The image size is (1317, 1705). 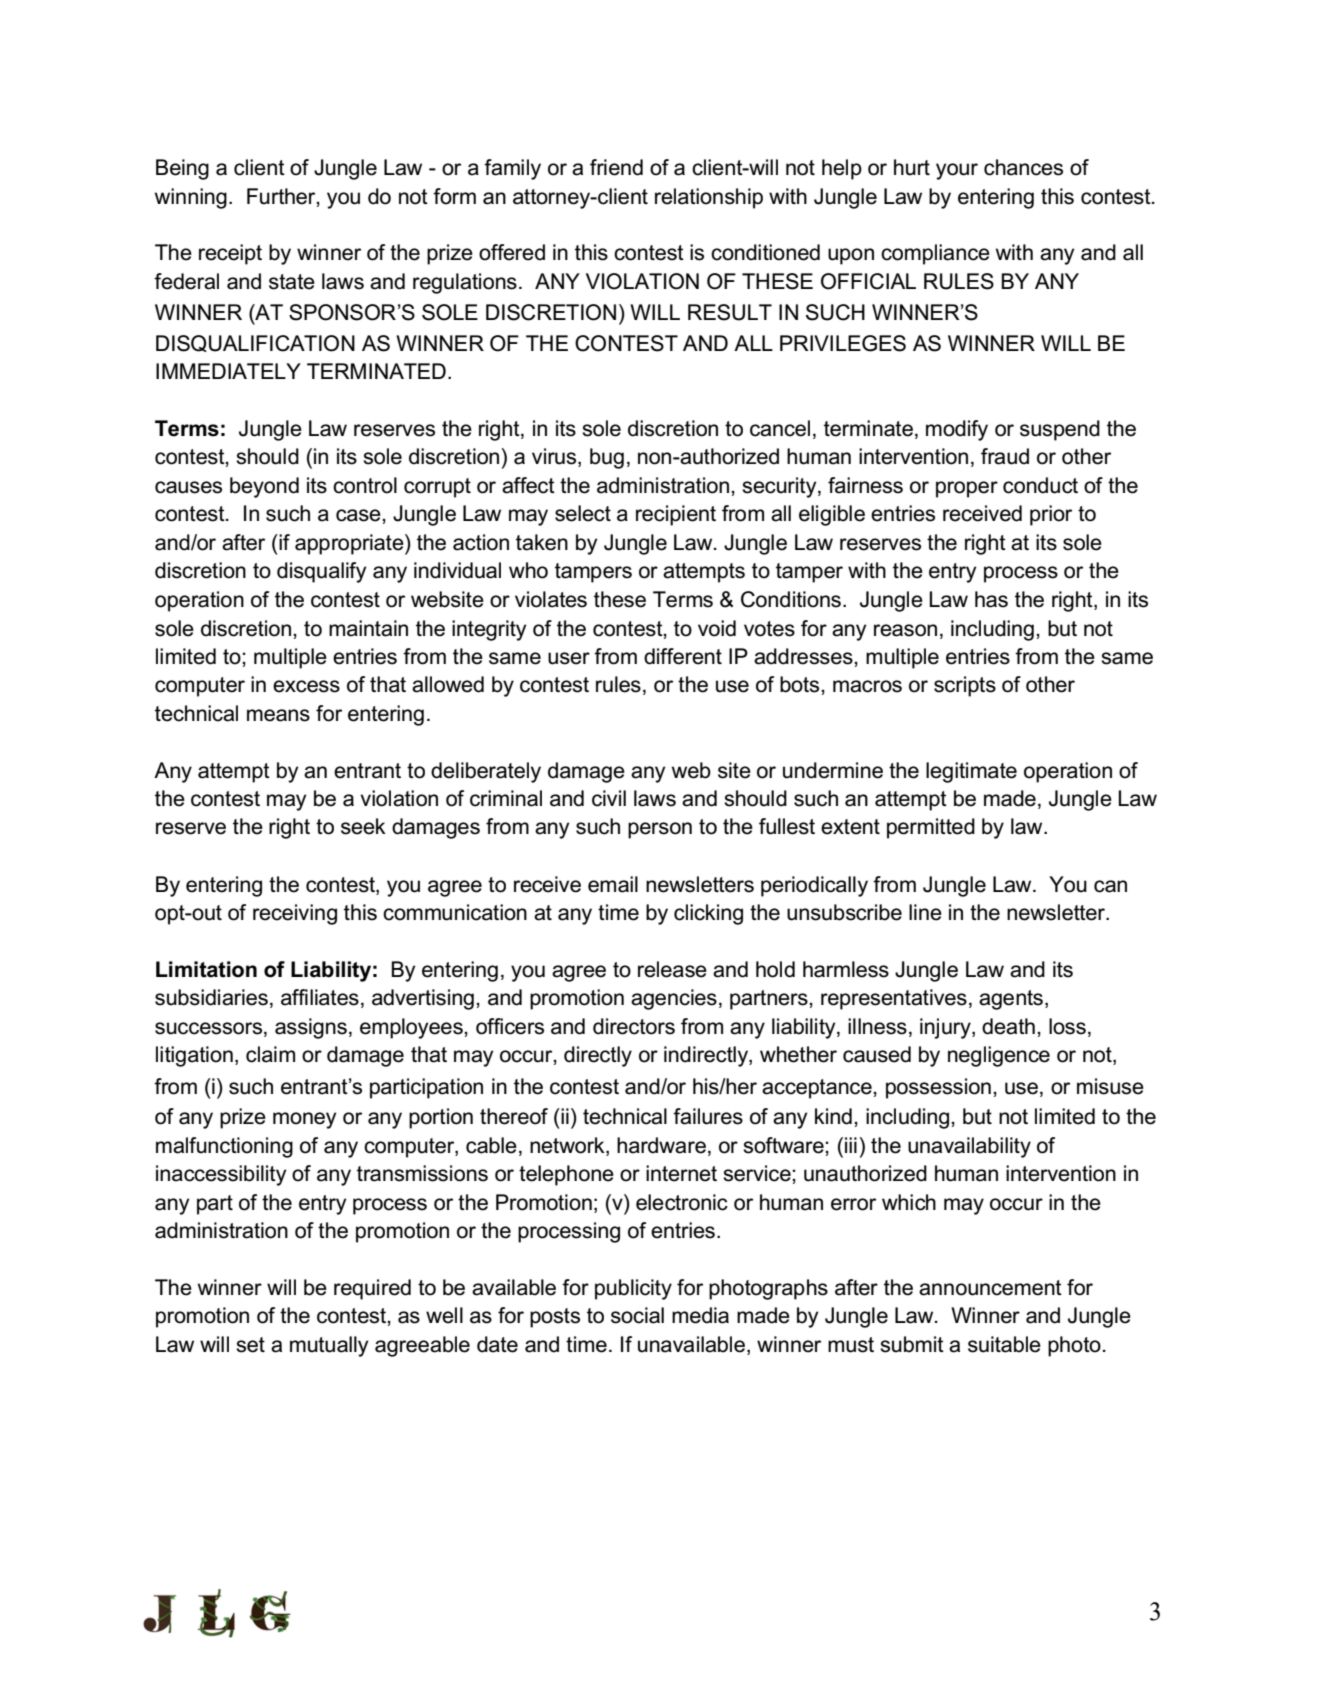 I want to click on disqualify, so click(x=321, y=572).
